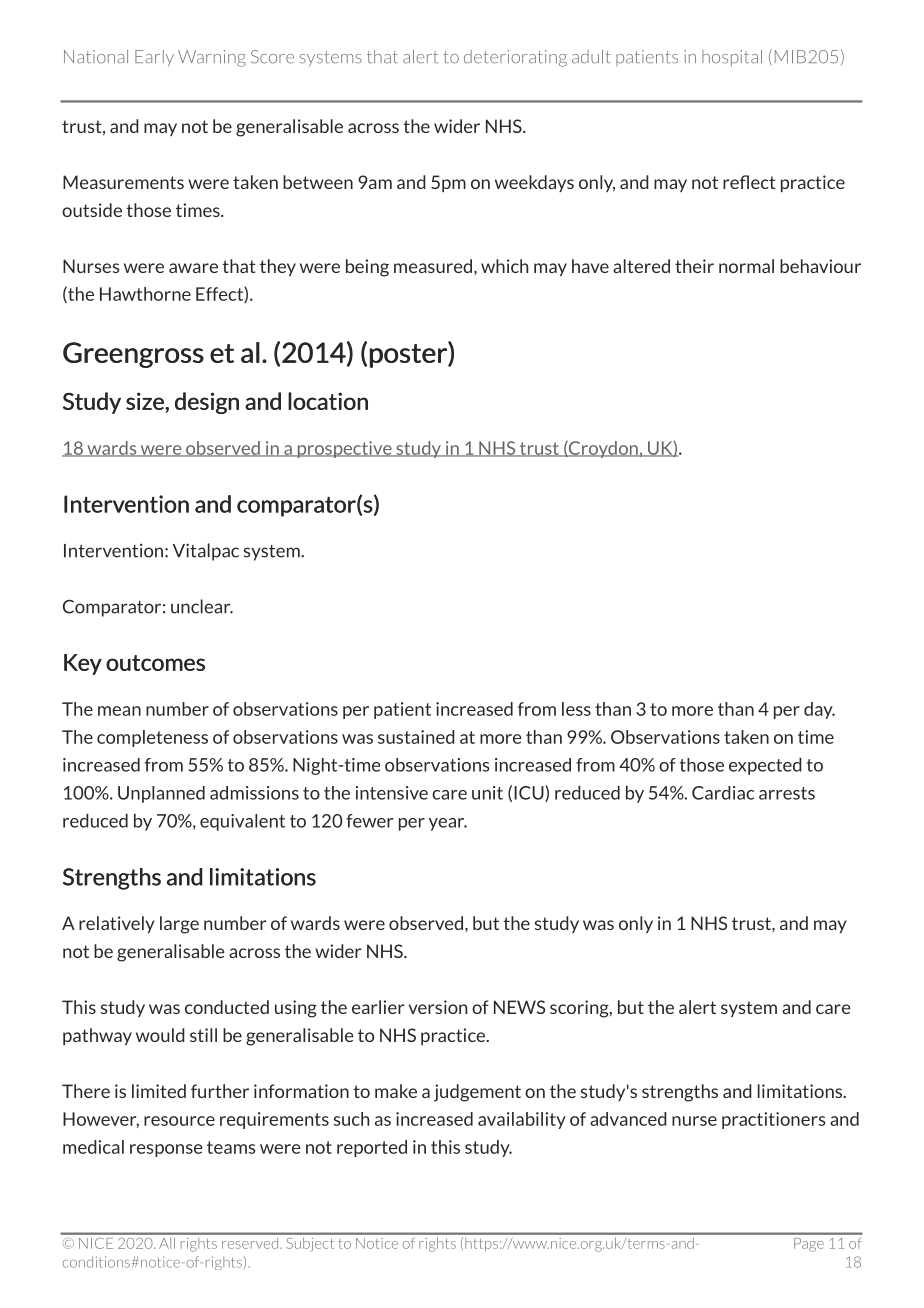 This screenshot has width=924, height=1308. I want to click on unclear, so click(202, 606).
